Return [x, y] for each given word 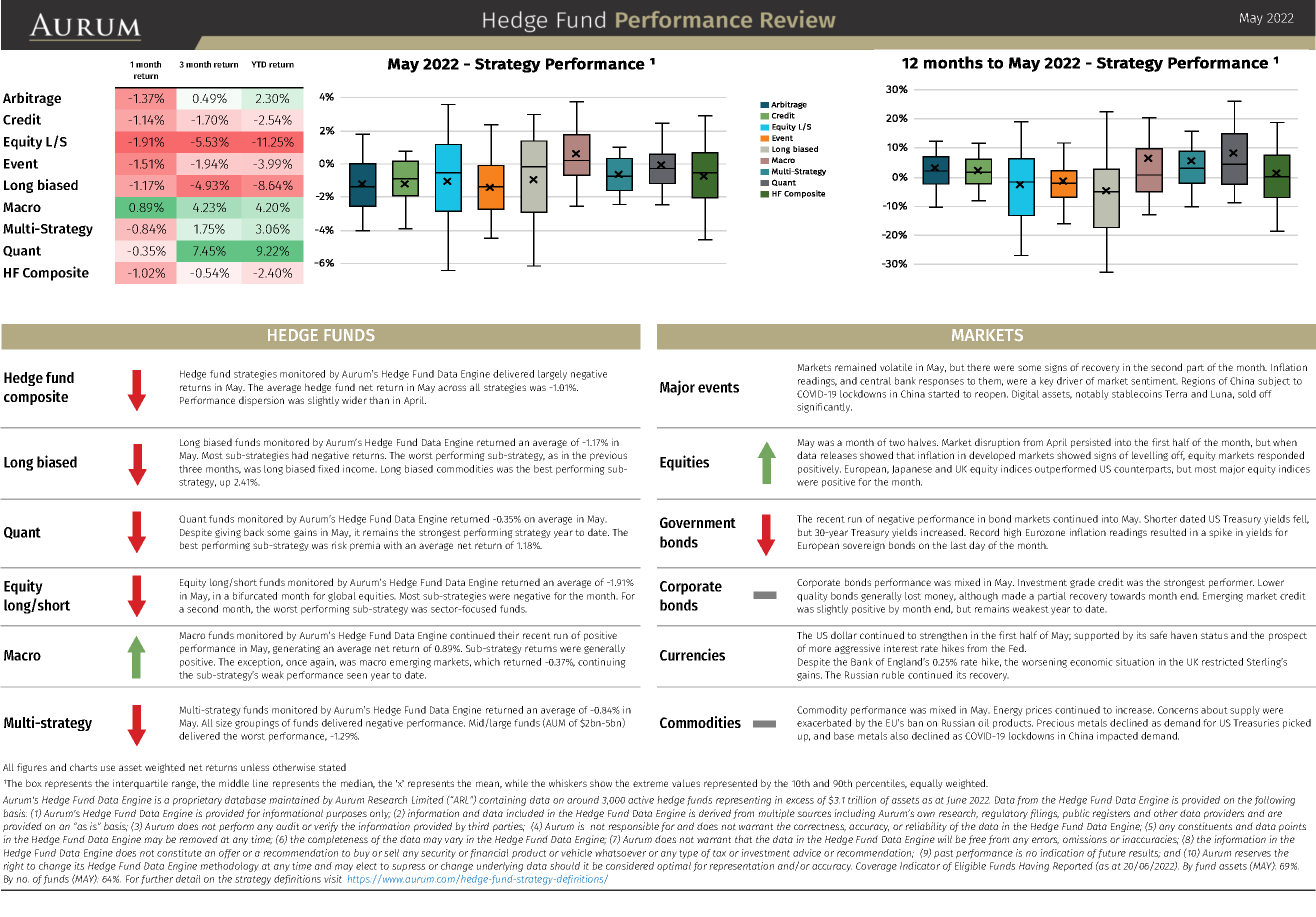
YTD [258, 64]
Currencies [692, 654]
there [978, 367]
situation [1135, 662]
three [190, 469]
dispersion [261, 401]
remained [855, 367]
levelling [1150, 456]
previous [608, 456]
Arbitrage [32, 99]
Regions [1198, 382]
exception [260, 663]
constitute [179, 853]
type [688, 854]
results [1145, 853]
